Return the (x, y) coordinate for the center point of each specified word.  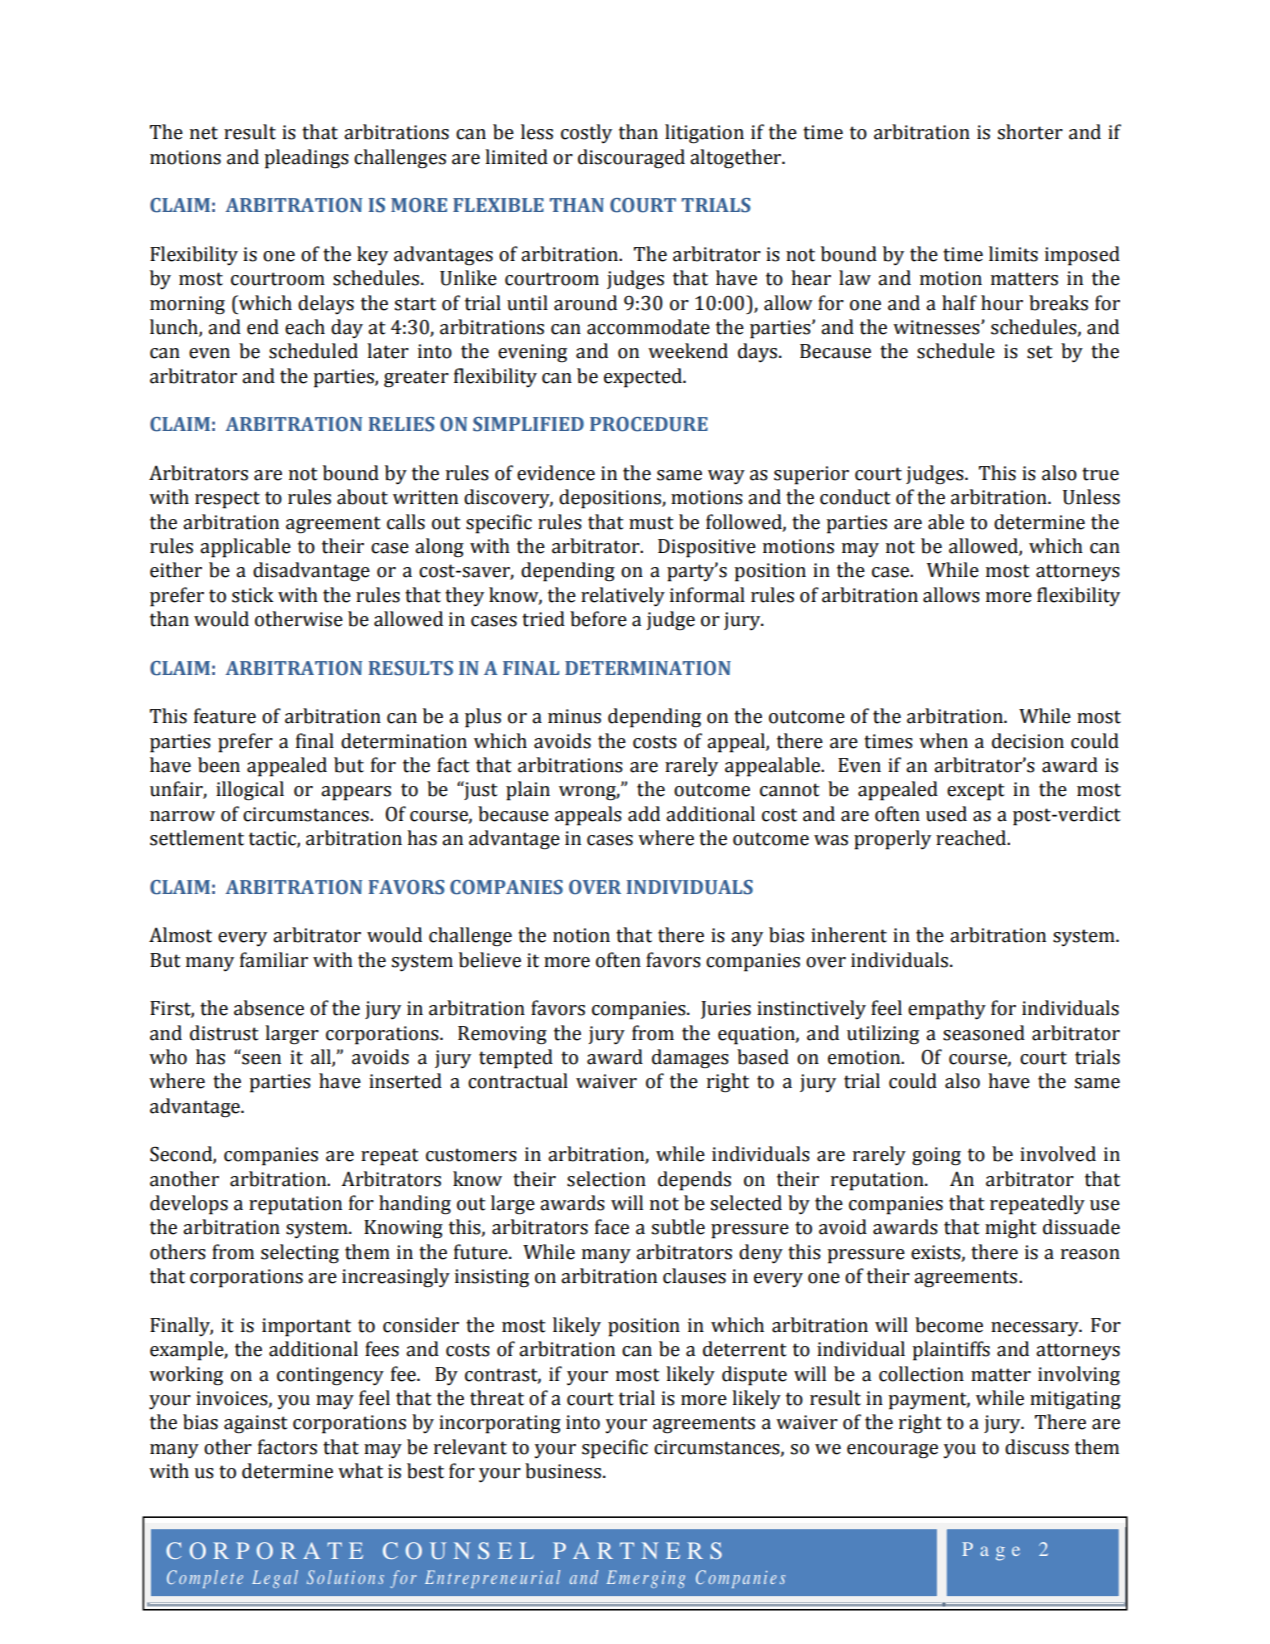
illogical (250, 791)
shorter (1030, 132)
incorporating (500, 1424)
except (976, 792)
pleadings (306, 159)
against (256, 1424)
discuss (1037, 1447)
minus (574, 716)
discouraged (631, 159)
